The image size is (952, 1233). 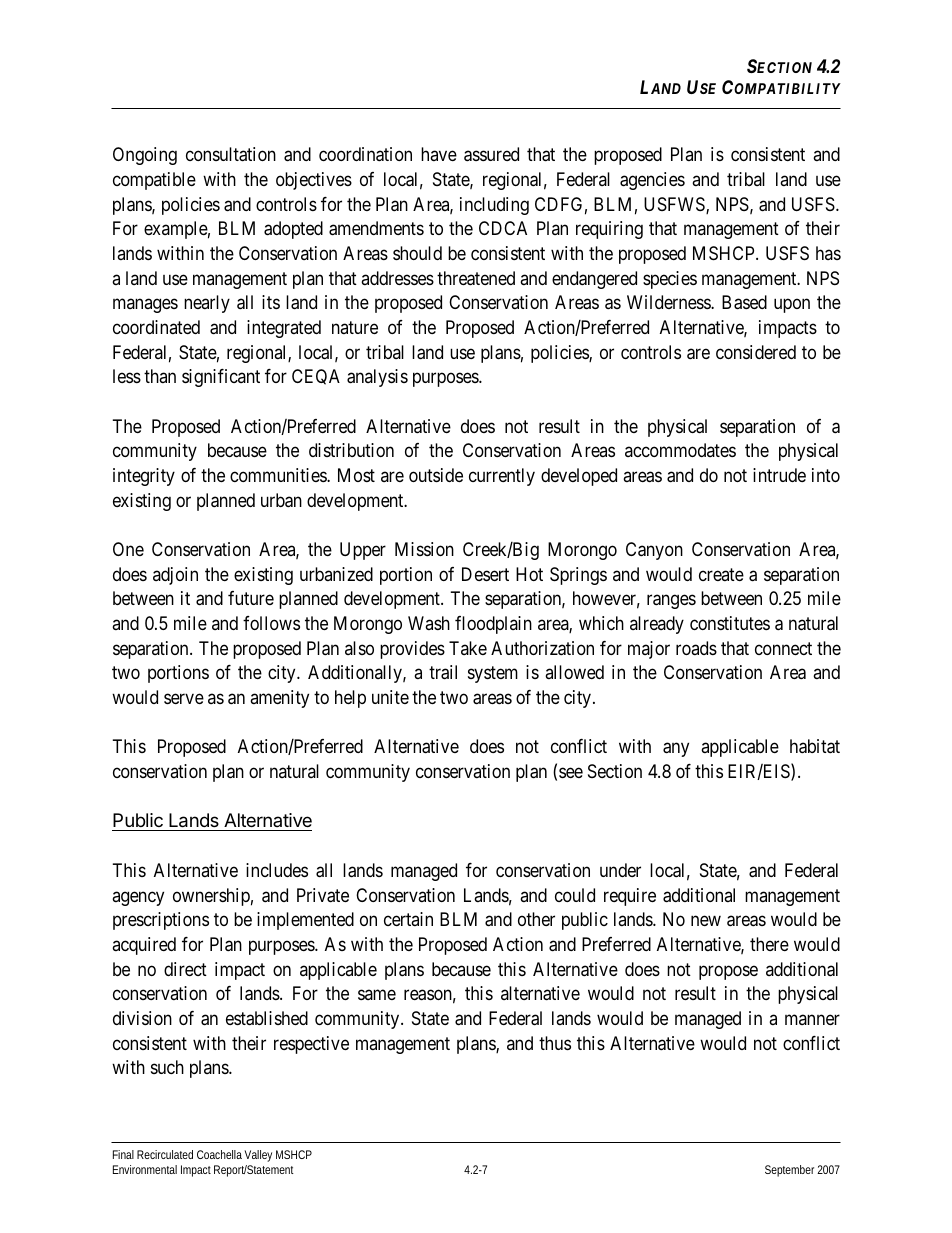 I want to click on currently, so click(x=502, y=477).
